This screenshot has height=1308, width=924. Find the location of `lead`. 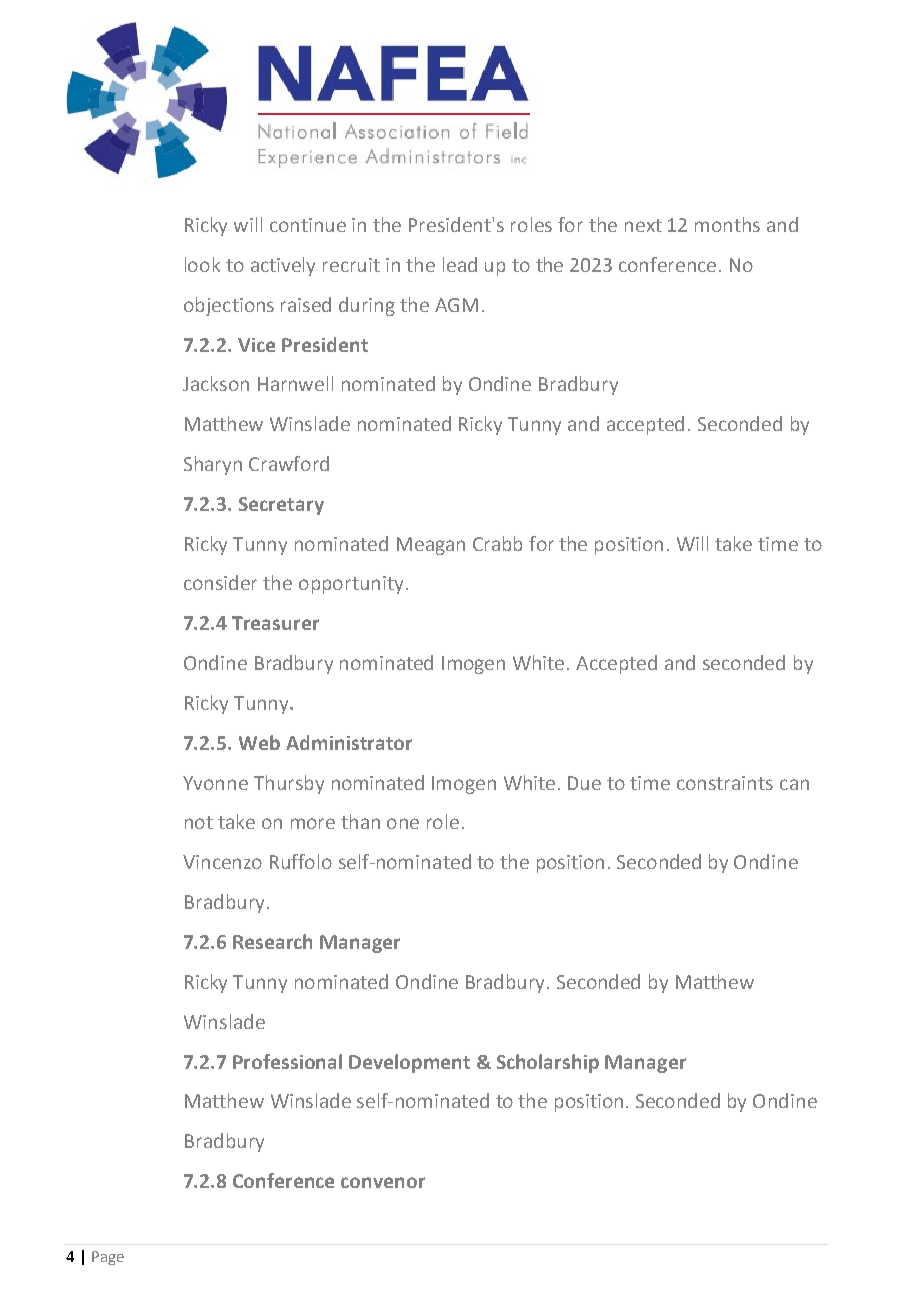

lead is located at coordinates (460, 264).
